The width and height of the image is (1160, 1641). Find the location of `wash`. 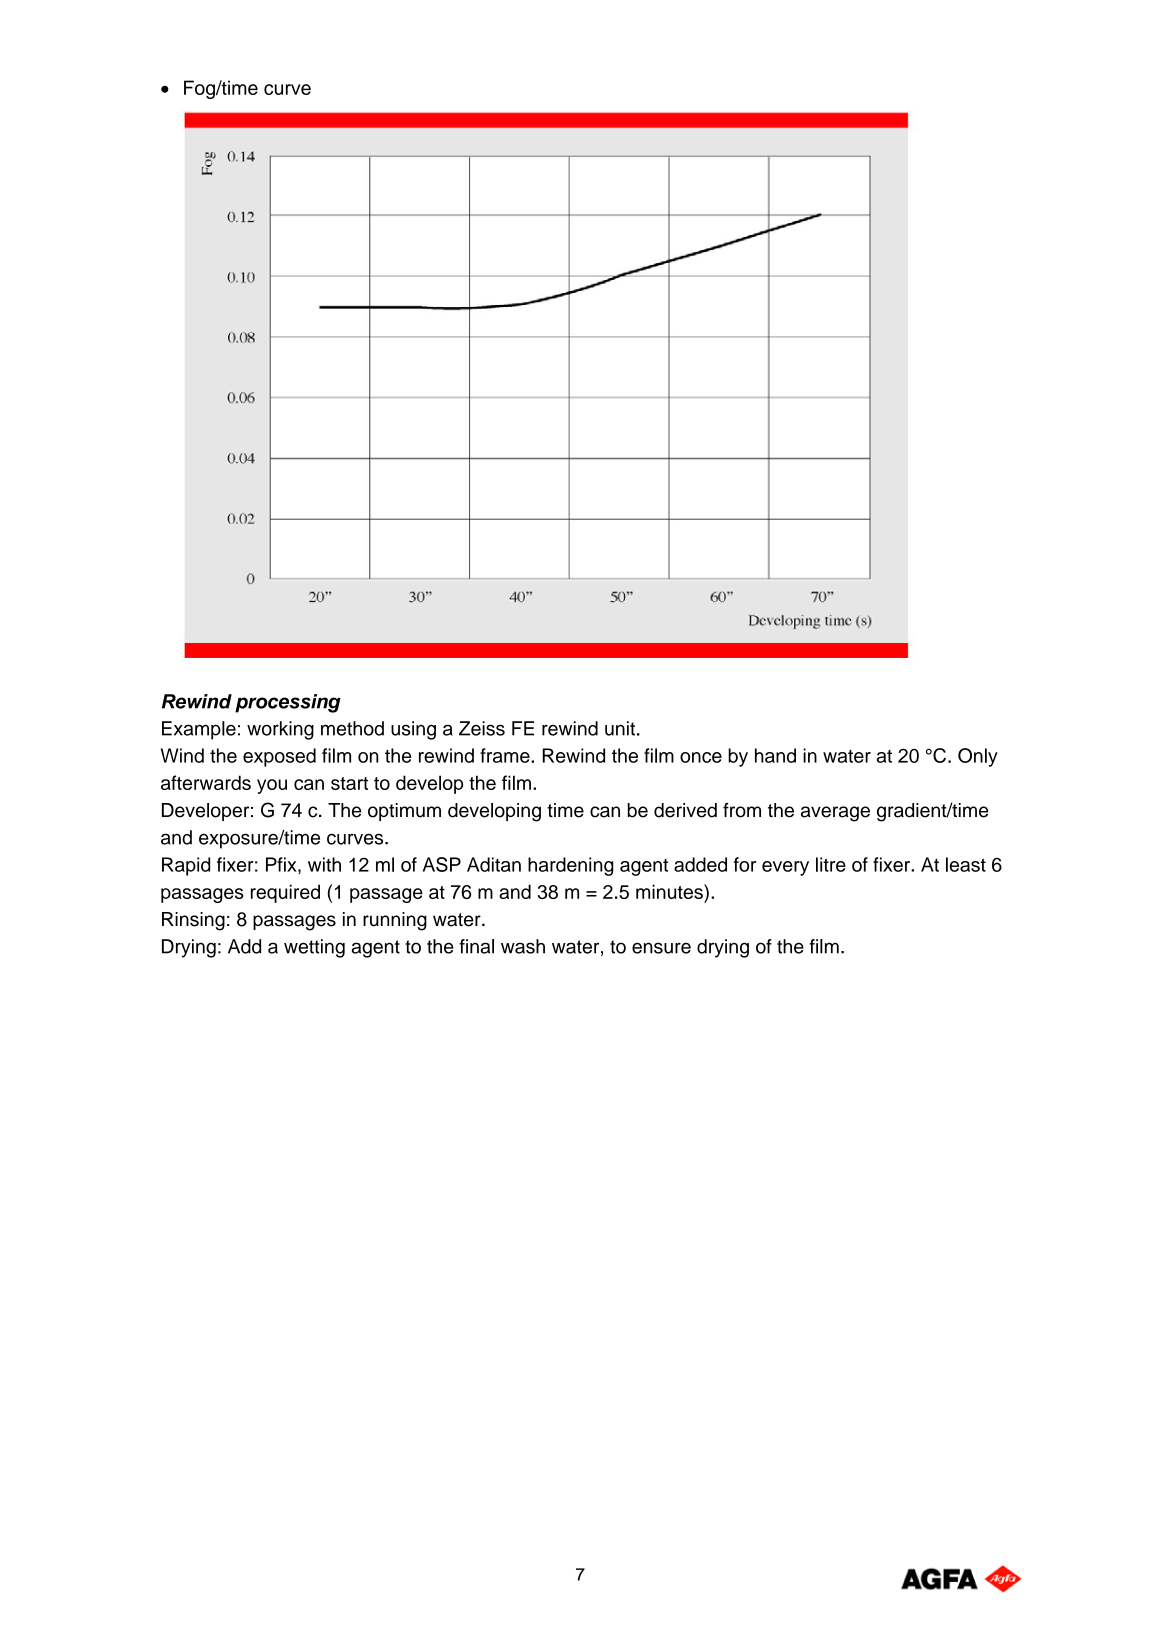

wash is located at coordinates (523, 946).
